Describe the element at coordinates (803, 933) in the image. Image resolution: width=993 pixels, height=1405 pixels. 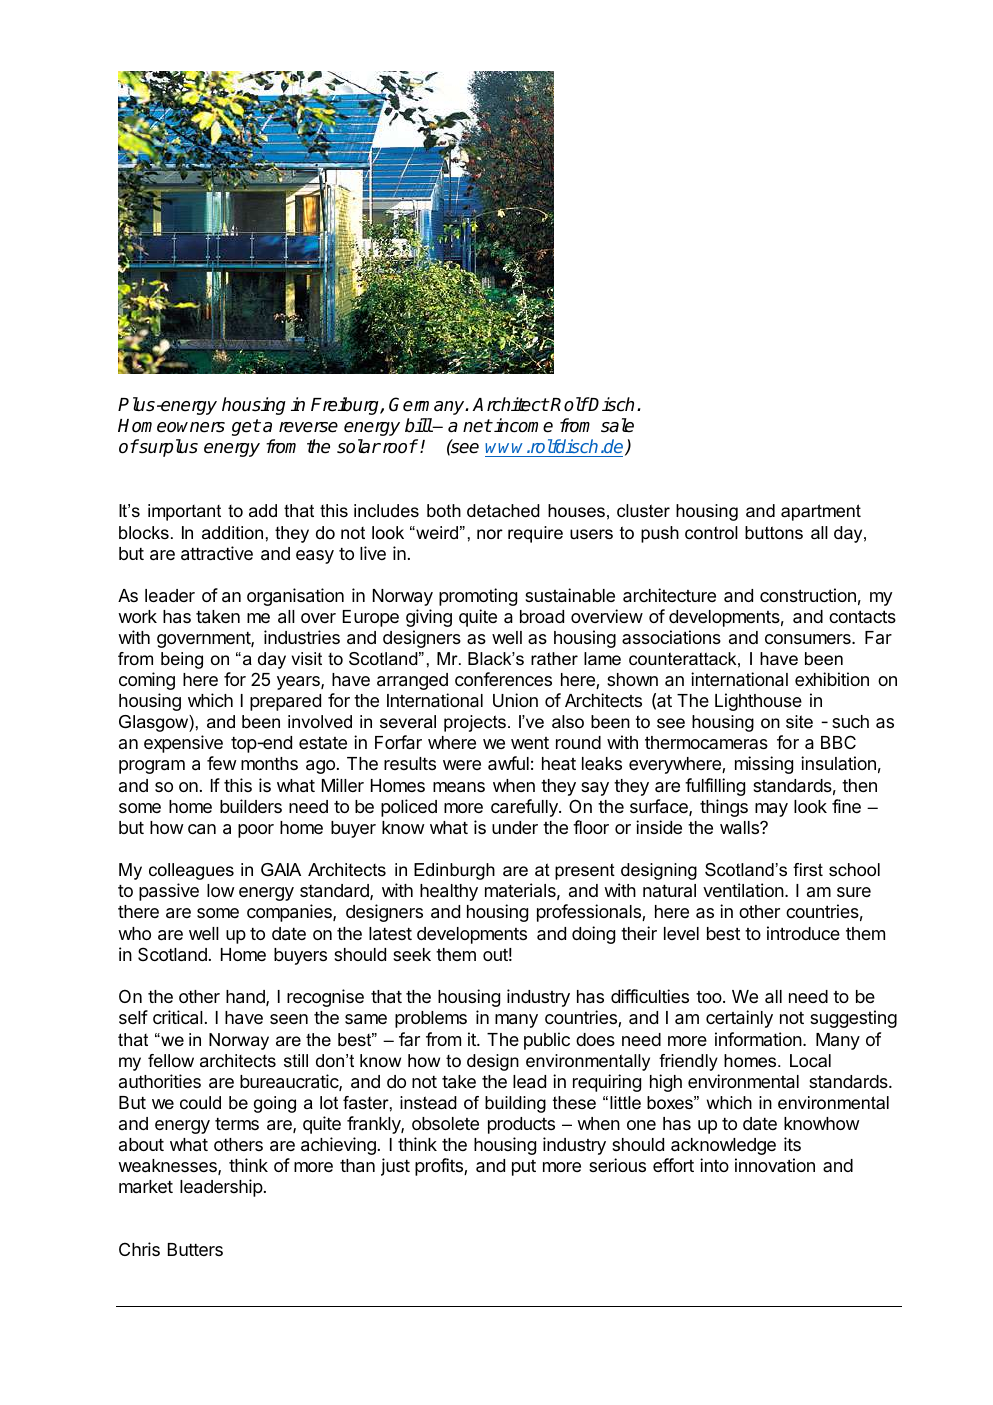
I see `introduce` at that location.
